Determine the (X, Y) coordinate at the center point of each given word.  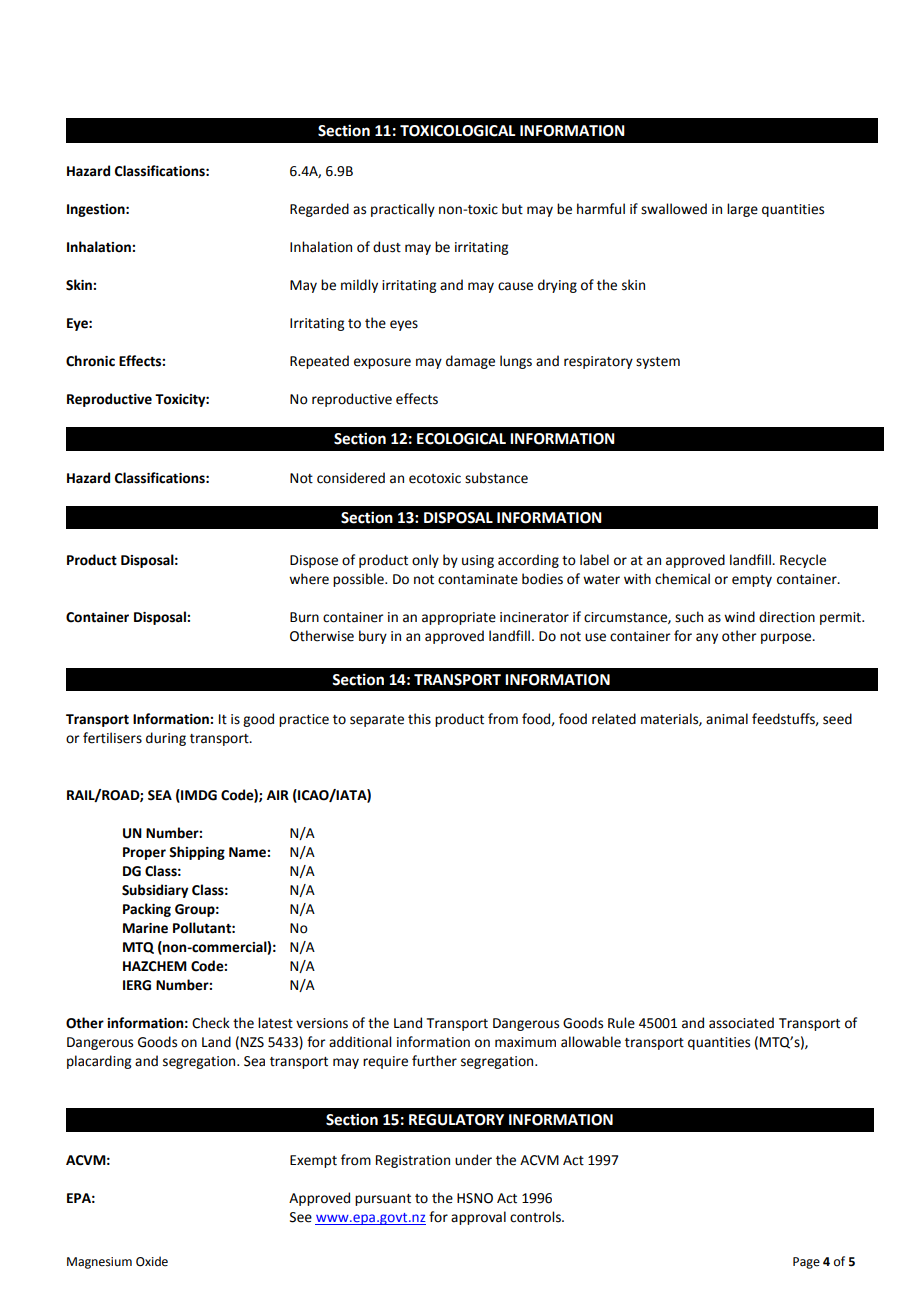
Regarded (319, 210)
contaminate (478, 579)
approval (478, 1218)
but (512, 209)
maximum (525, 1042)
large (742, 210)
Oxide (152, 1261)
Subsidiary (155, 891)
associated (741, 1023)
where (309, 579)
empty (752, 581)
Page (806, 1263)
